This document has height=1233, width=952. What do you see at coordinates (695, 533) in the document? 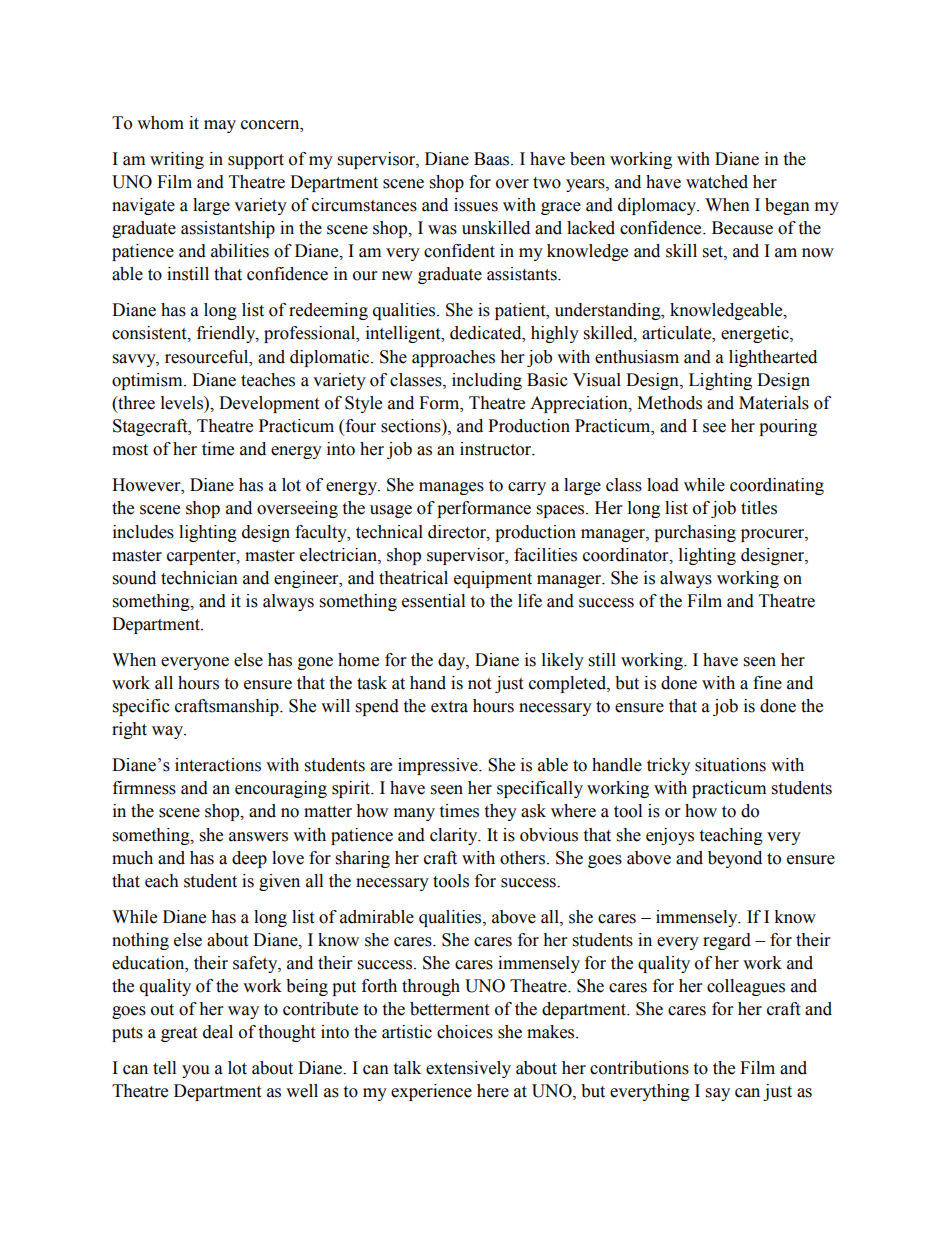
I see `purchasing` at bounding box center [695, 533].
